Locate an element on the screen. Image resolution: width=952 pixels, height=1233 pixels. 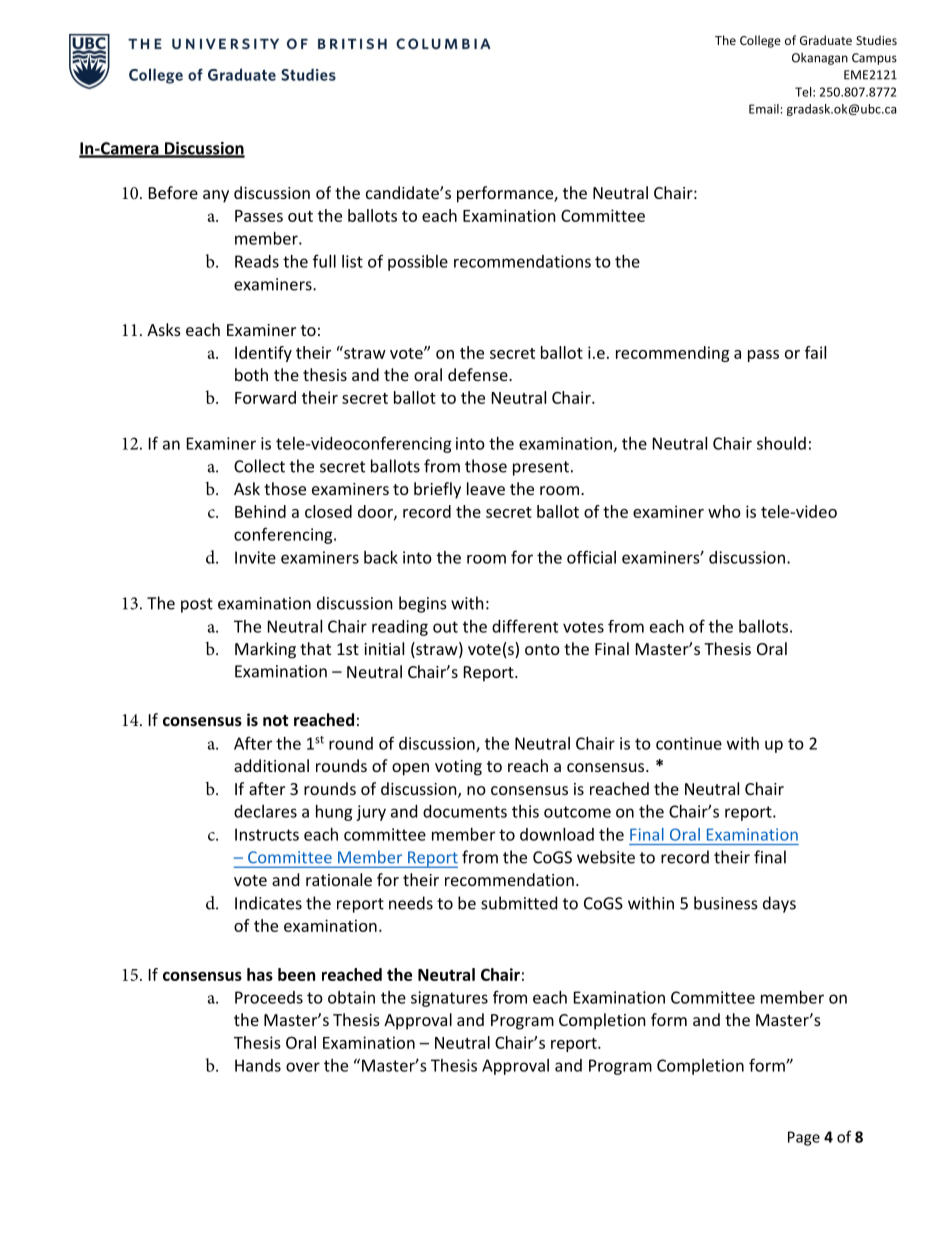
who is located at coordinates (724, 511).
